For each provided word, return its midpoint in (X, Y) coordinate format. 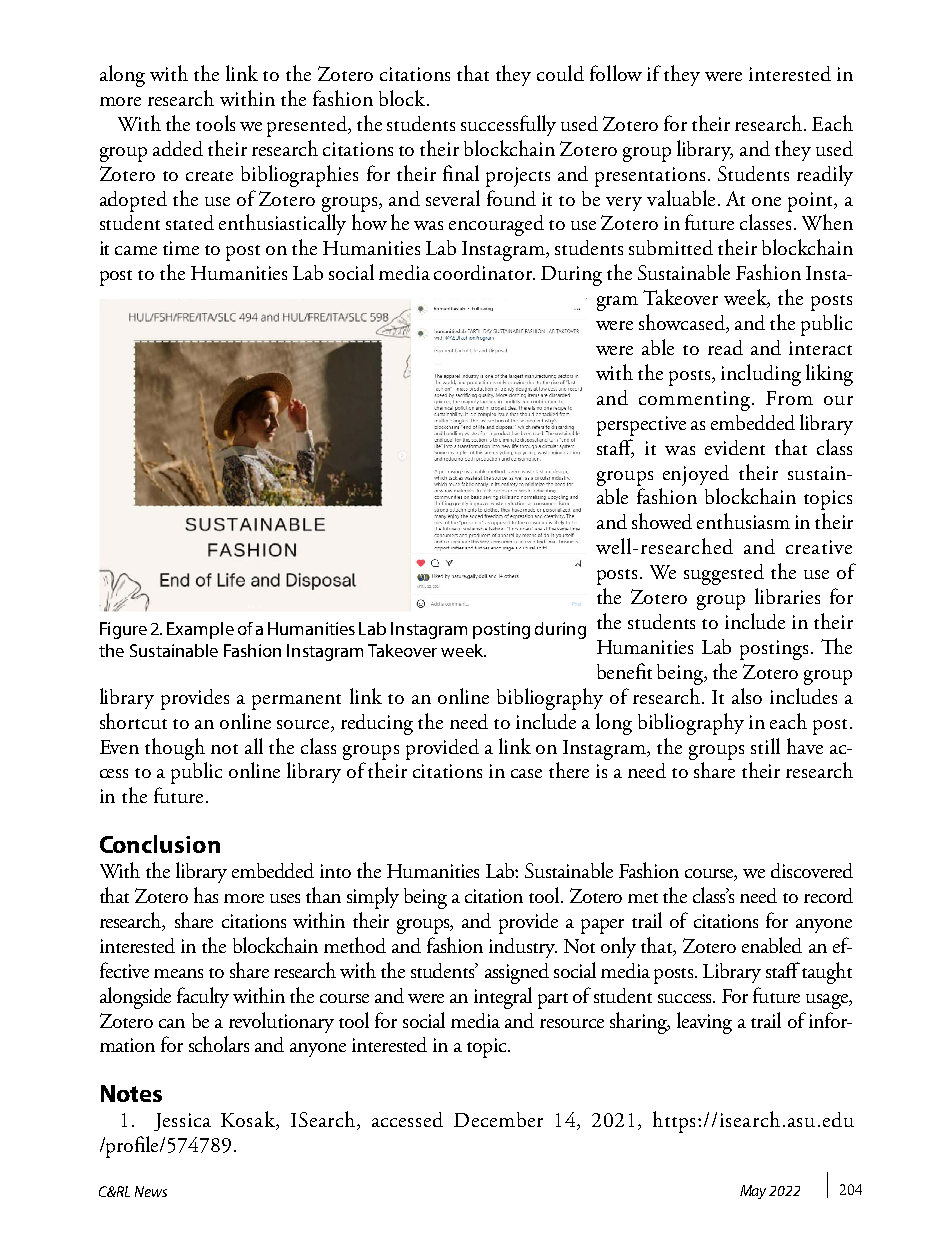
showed (662, 521)
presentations (650, 177)
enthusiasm (743, 521)
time (181, 248)
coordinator (484, 272)
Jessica (182, 1122)
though (175, 749)
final (461, 173)
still (765, 746)
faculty (203, 997)
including (761, 375)
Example (200, 630)
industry (523, 948)
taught (827, 973)
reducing (377, 724)
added (178, 148)
